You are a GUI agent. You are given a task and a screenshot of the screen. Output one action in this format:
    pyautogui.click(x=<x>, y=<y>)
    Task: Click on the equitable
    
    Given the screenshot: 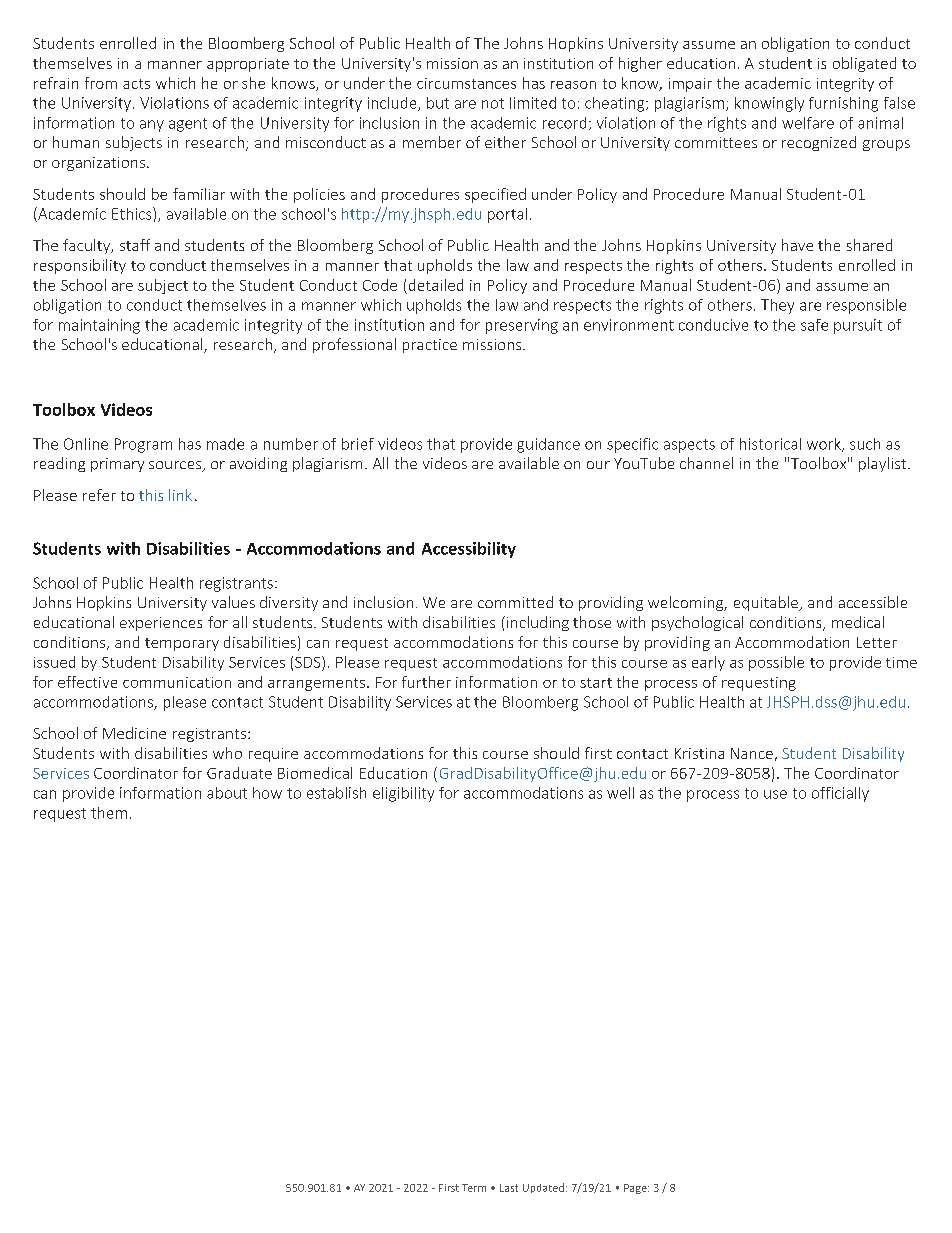 What is the action you would take?
    pyautogui.click(x=767, y=603)
